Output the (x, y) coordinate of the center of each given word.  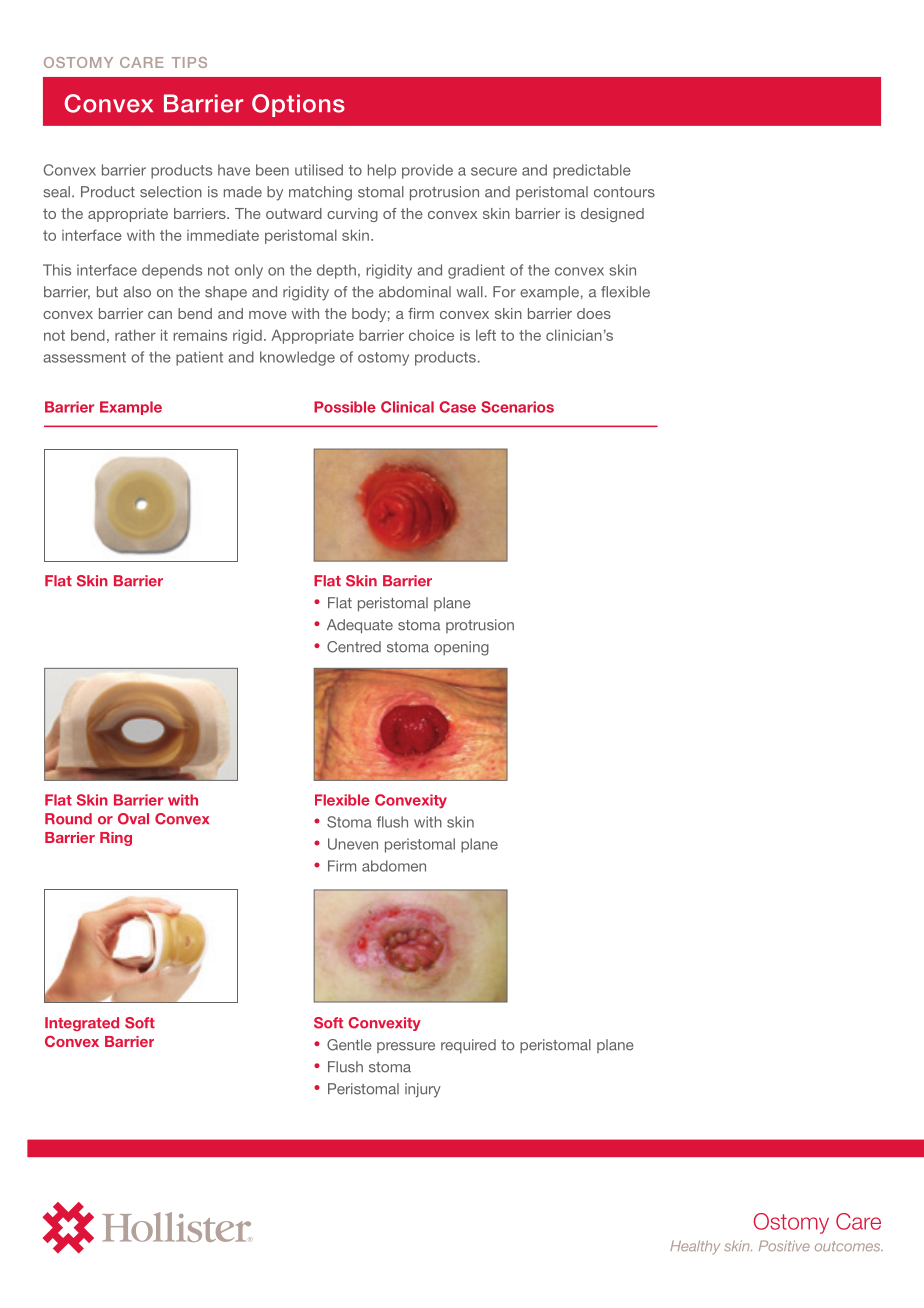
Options (298, 105)
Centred (354, 647)
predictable (592, 171)
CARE (141, 62)
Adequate (360, 626)
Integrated (82, 1024)
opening (461, 648)
